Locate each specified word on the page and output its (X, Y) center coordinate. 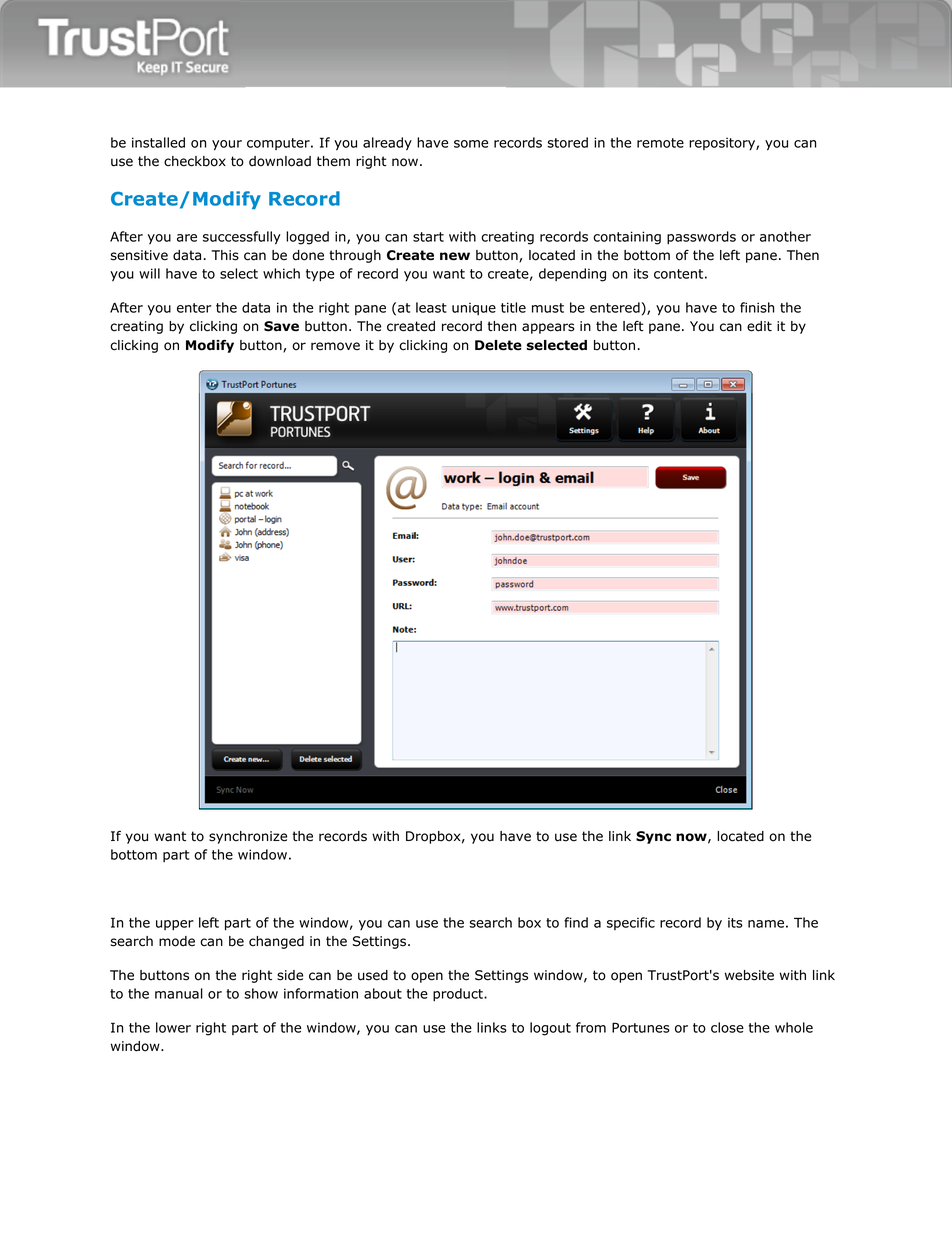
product (459, 994)
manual (179, 993)
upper (175, 925)
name (766, 924)
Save (281, 326)
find (576, 922)
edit (759, 326)
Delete (498, 345)
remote (660, 143)
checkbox (195, 161)
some (471, 144)
